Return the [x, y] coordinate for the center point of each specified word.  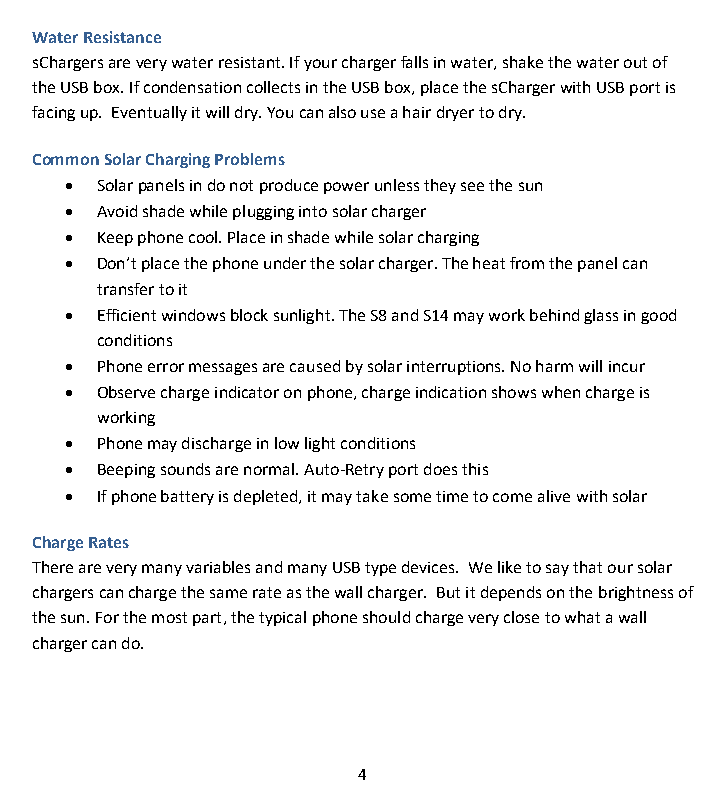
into [313, 211]
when [561, 392]
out [635, 62]
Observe [126, 392]
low [287, 443]
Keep [115, 239]
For [107, 617]
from [527, 263]
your [320, 65]
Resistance [122, 37]
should [386, 617]
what [582, 617]
